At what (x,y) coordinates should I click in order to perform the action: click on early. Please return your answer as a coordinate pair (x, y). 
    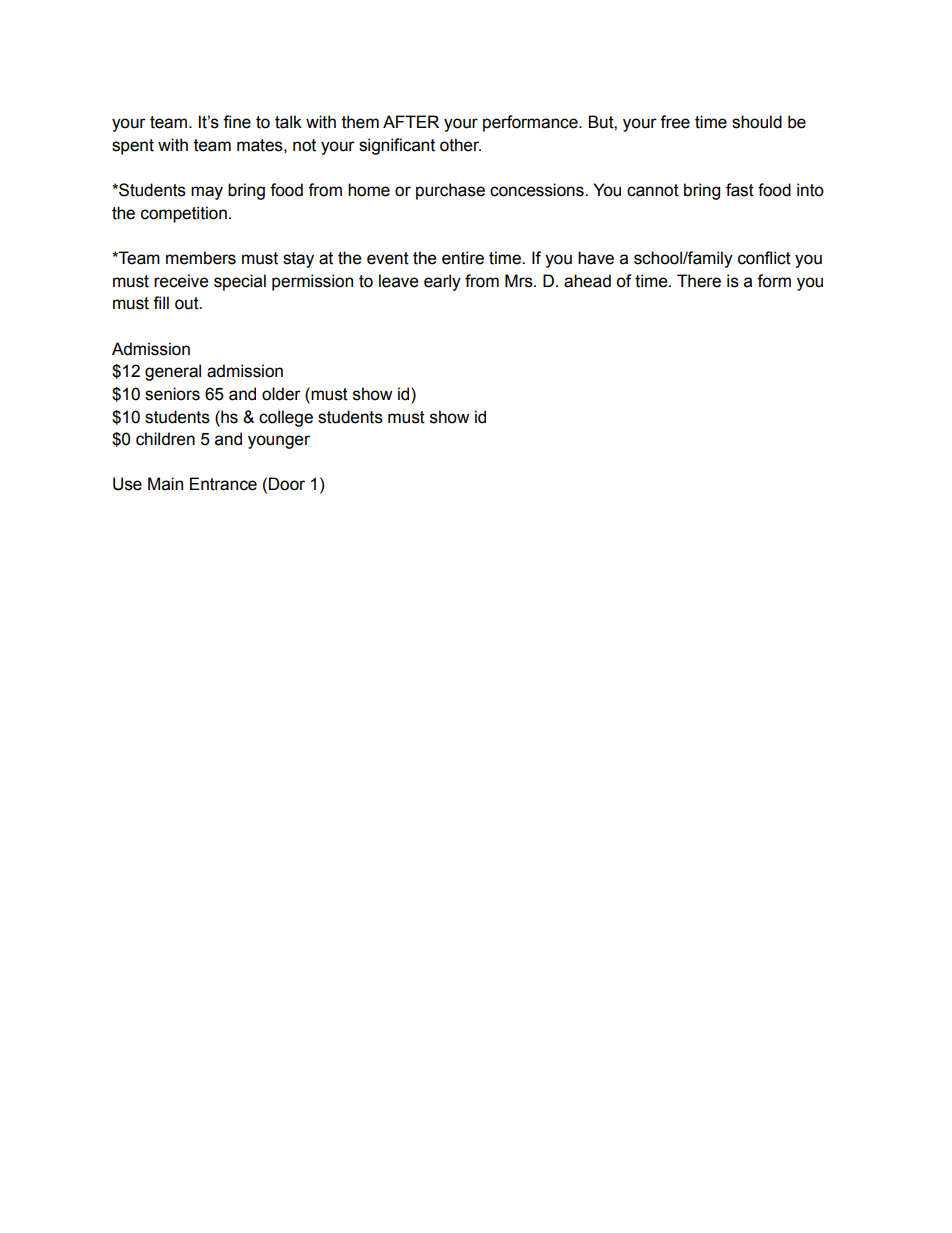
    Looking at the image, I should click on (442, 282).
